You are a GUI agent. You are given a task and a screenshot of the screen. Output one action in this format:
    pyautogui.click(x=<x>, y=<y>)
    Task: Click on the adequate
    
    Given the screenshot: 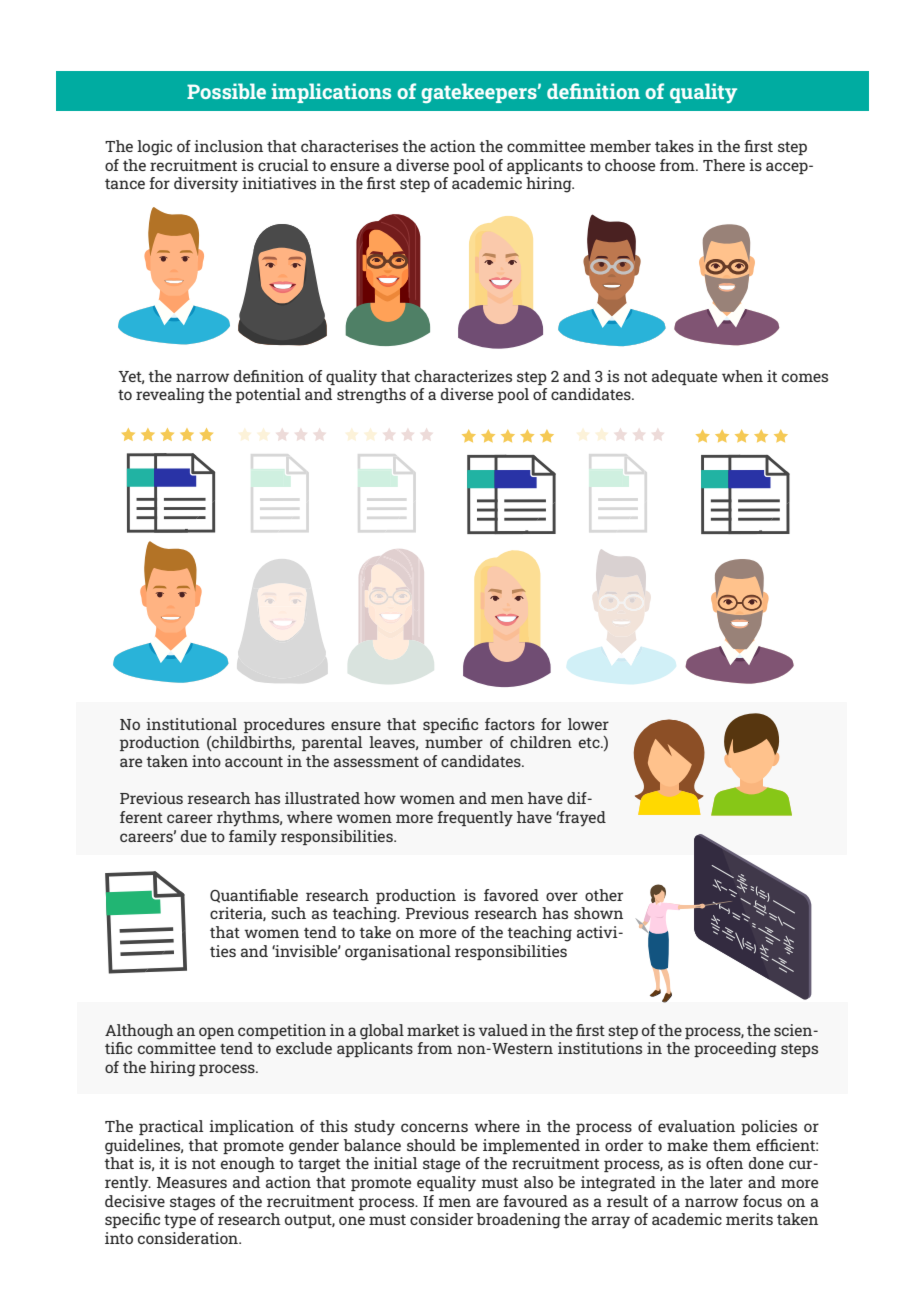 What is the action you would take?
    pyautogui.click(x=684, y=377)
